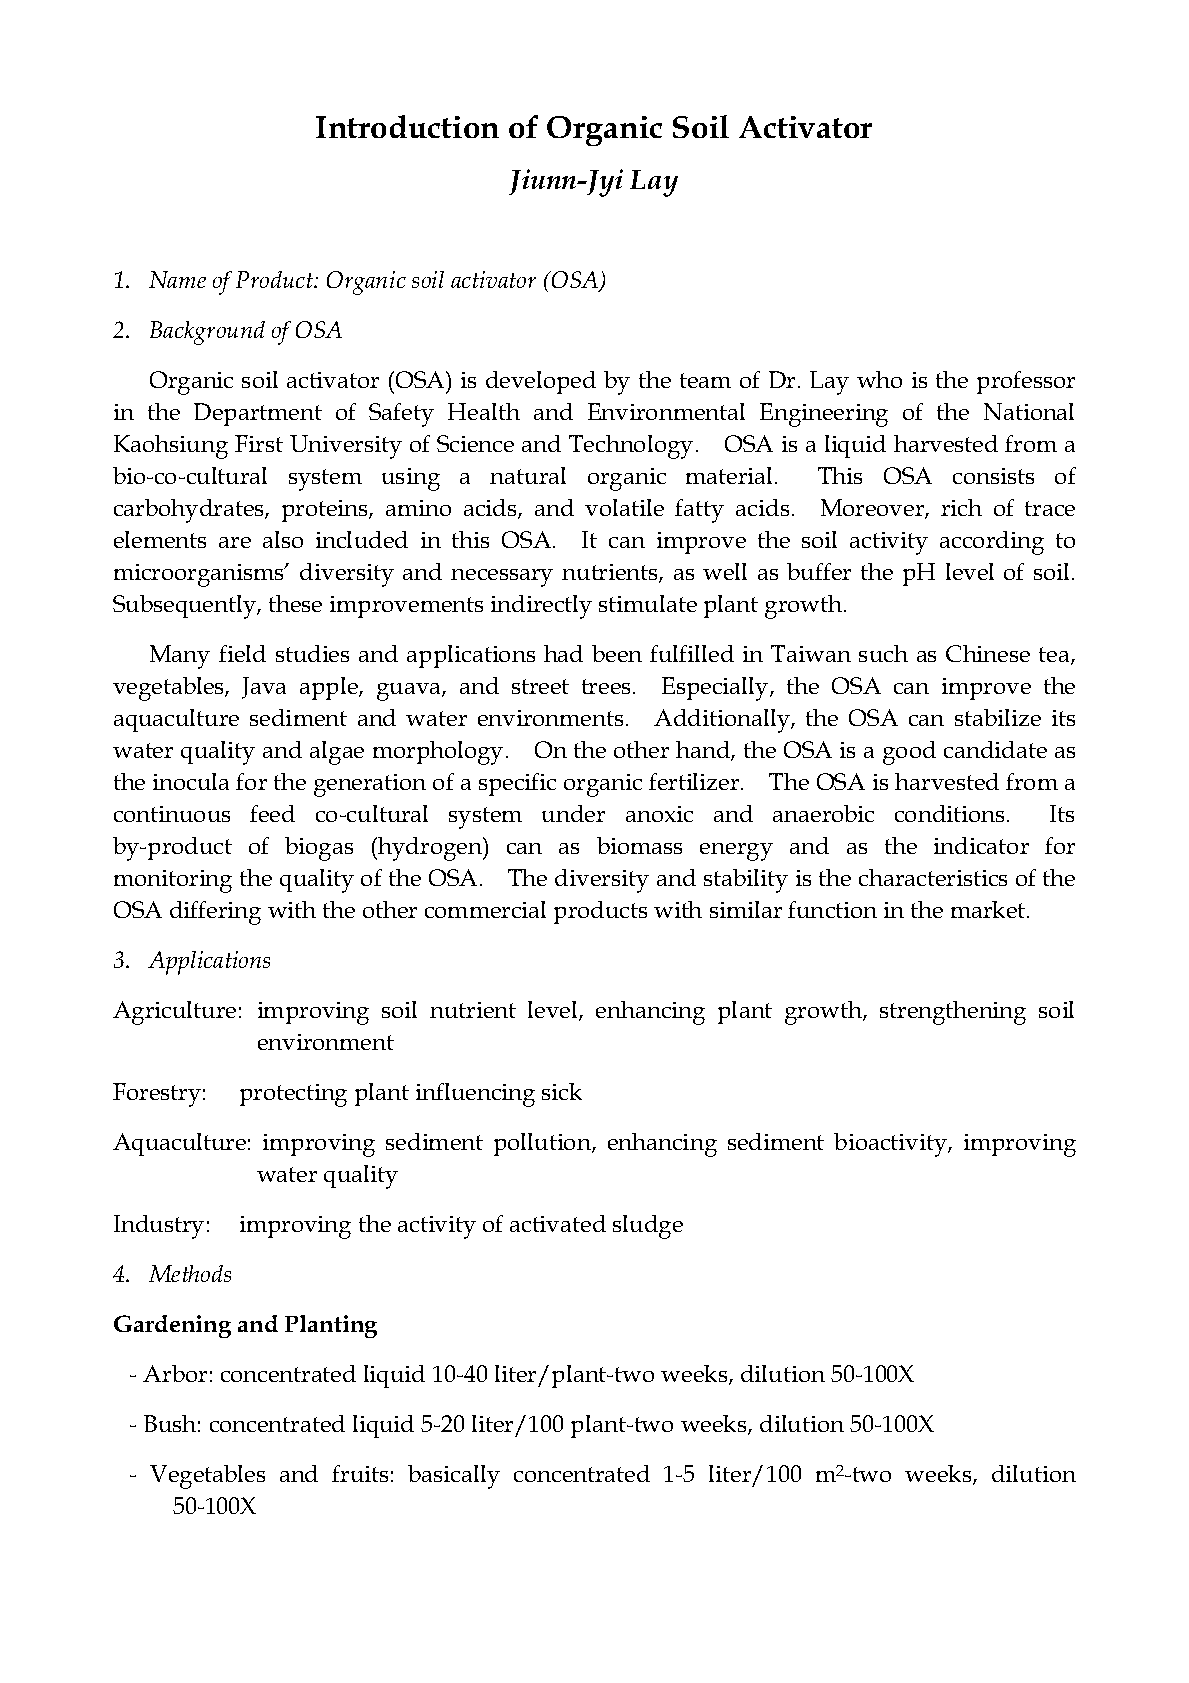 This screenshot has width=1189, height=1683. Describe the element at coordinates (562, 1091) in the screenshot. I see `sick` at that location.
